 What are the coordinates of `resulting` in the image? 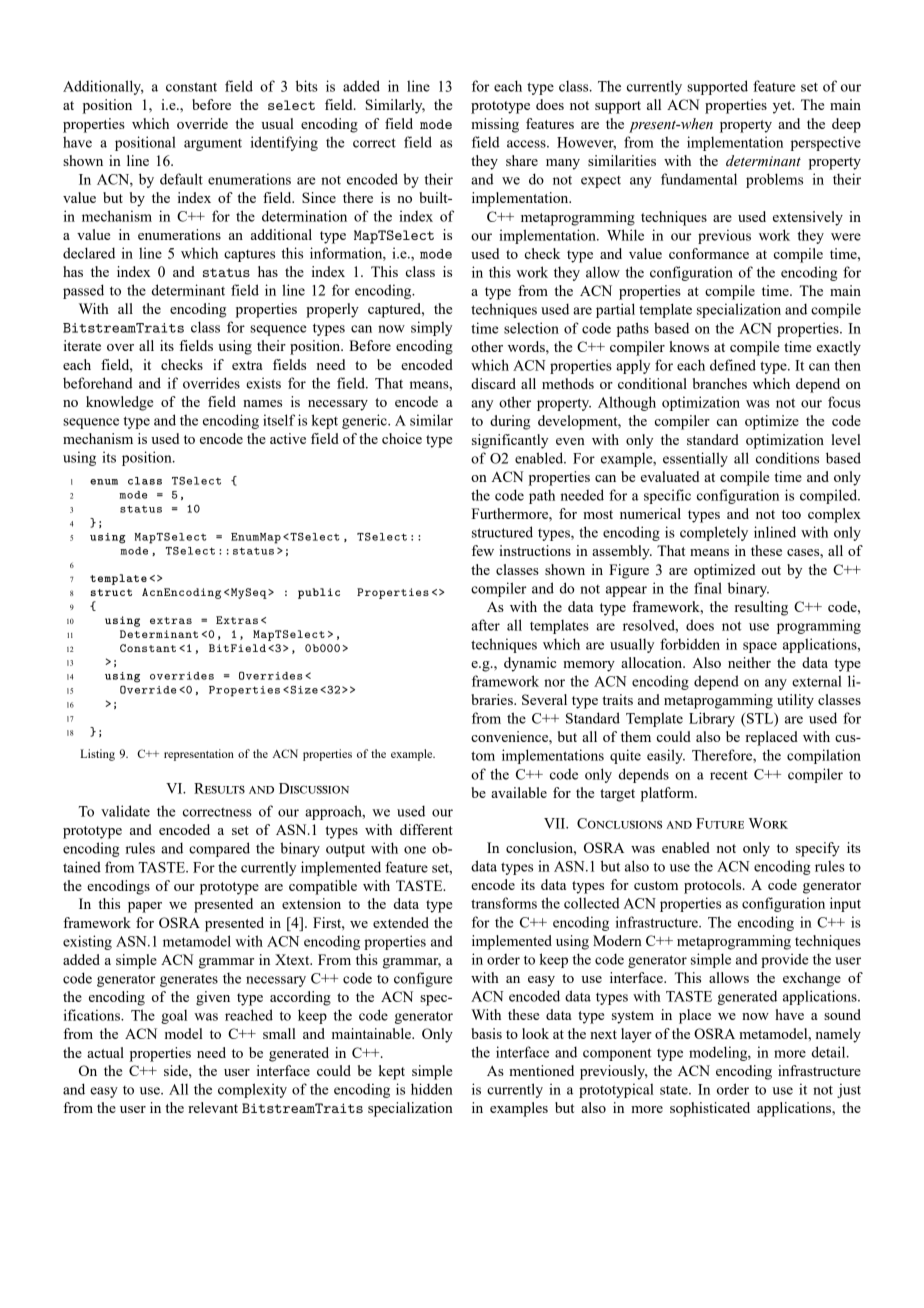 It's located at (761, 608).
